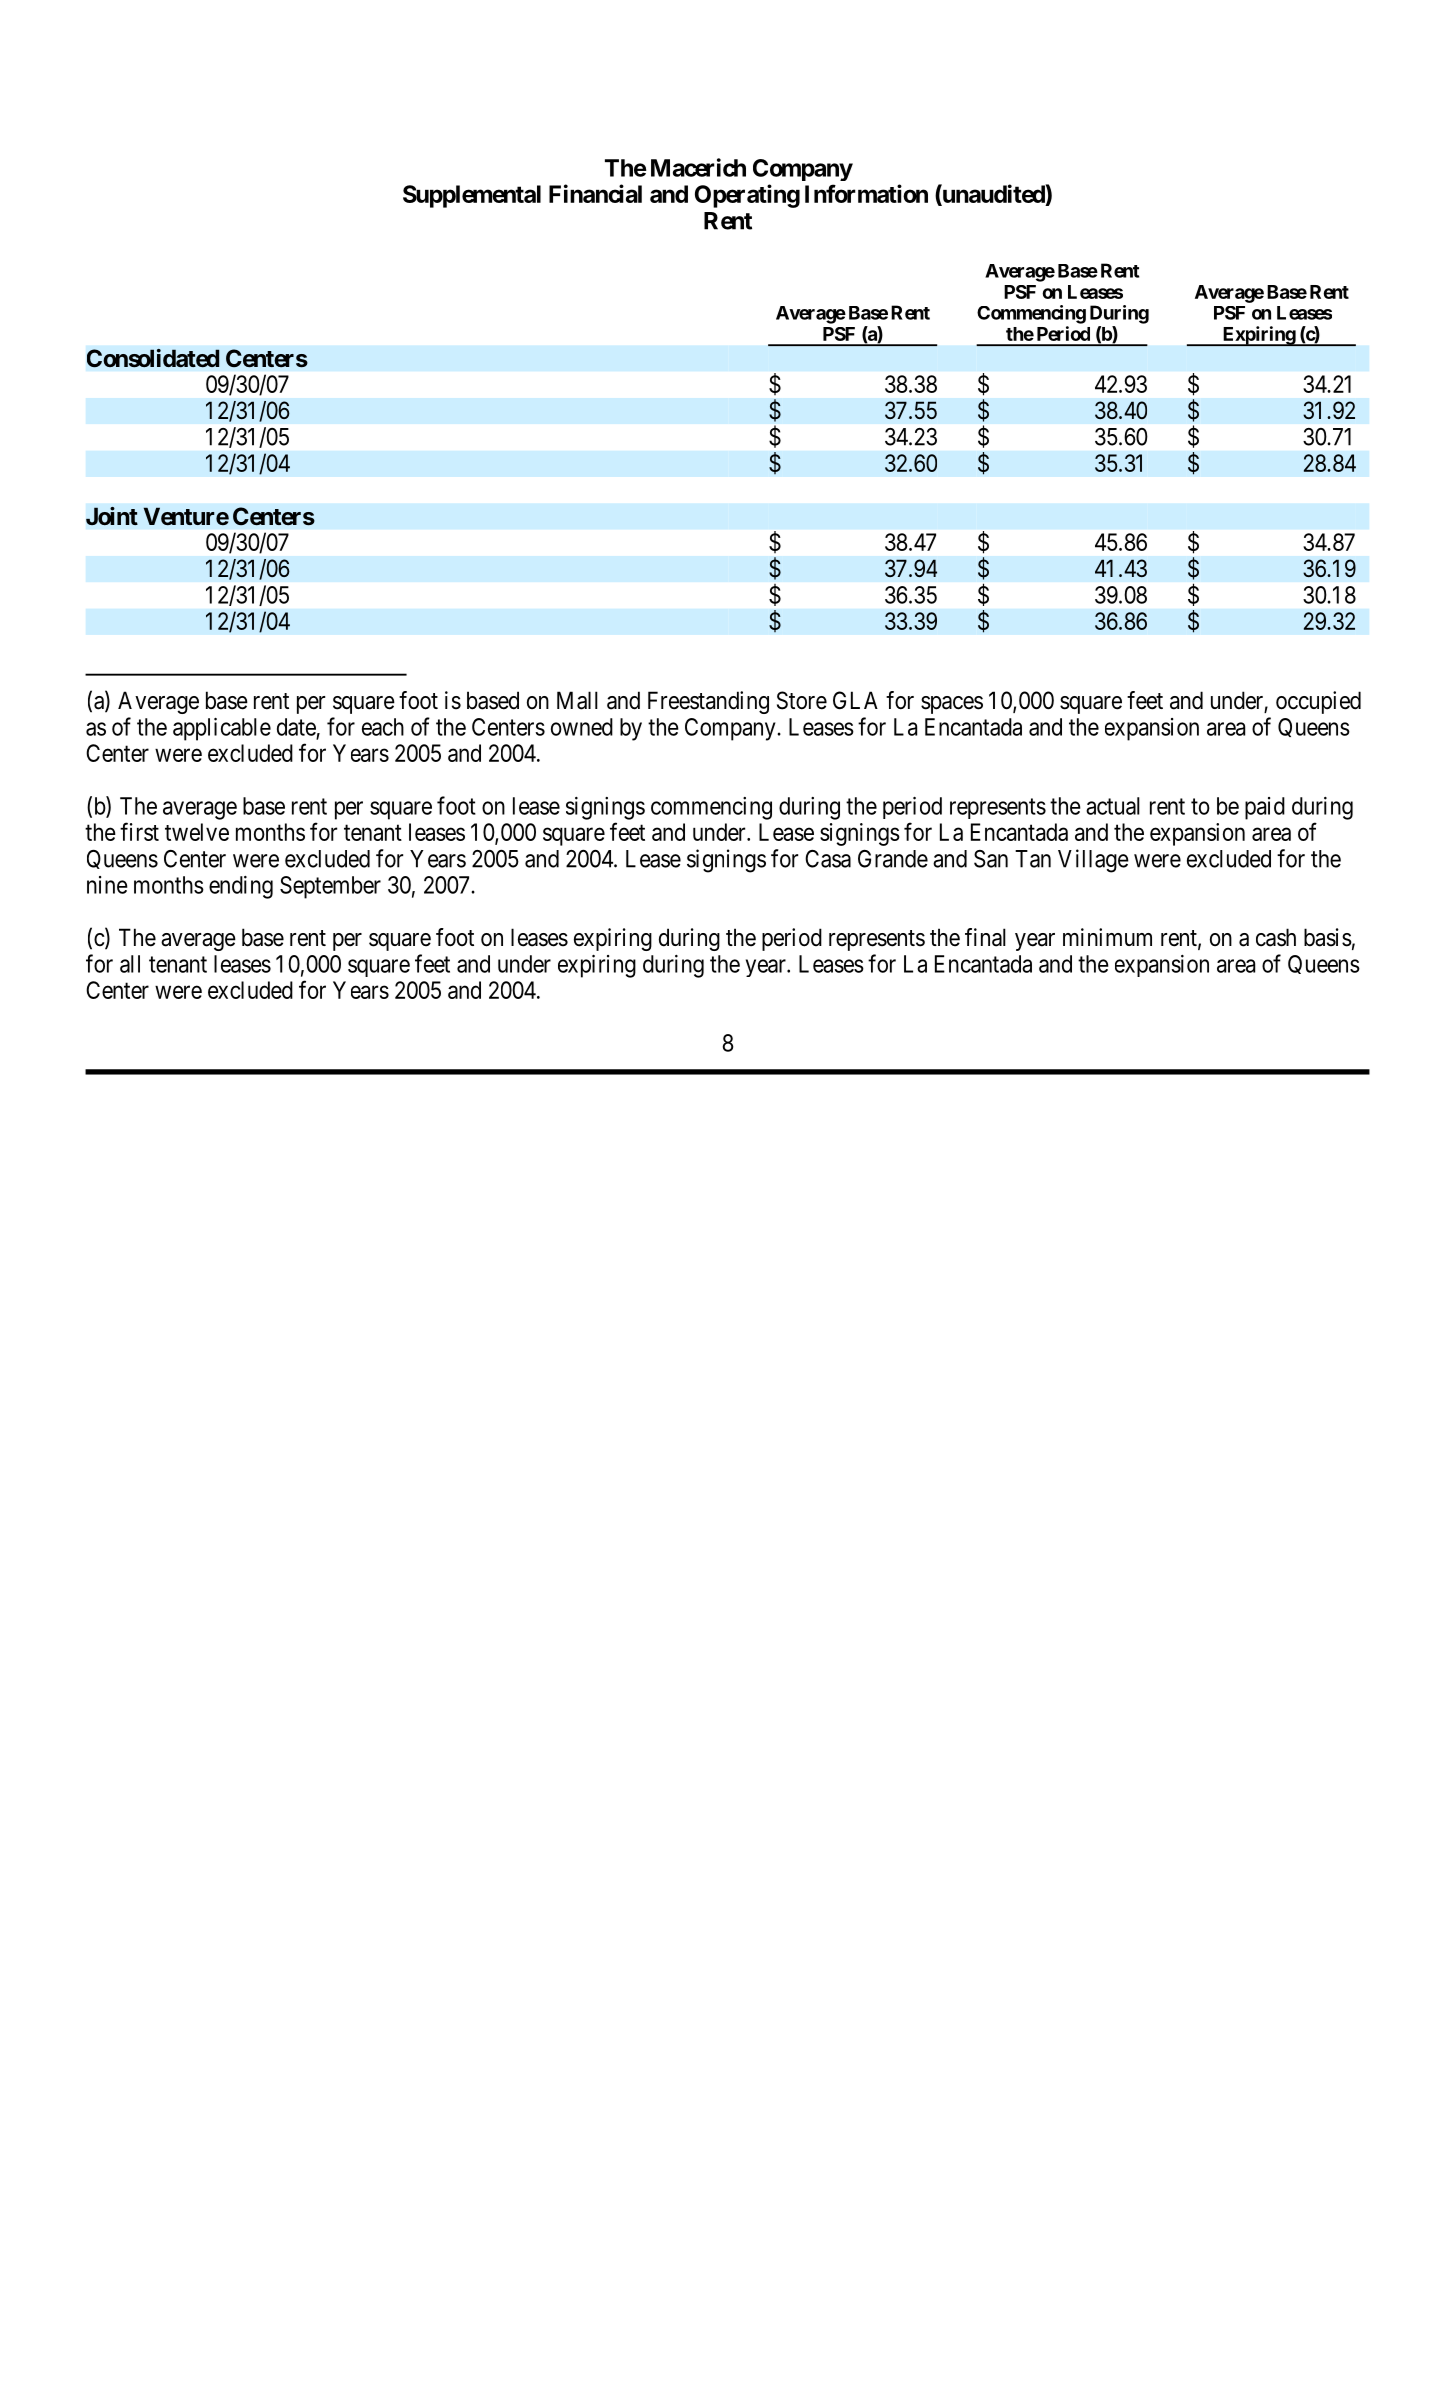 This screenshot has width=1455, height=2397. Describe the element at coordinates (472, 196) in the screenshot. I see `Supplemental` at that location.
